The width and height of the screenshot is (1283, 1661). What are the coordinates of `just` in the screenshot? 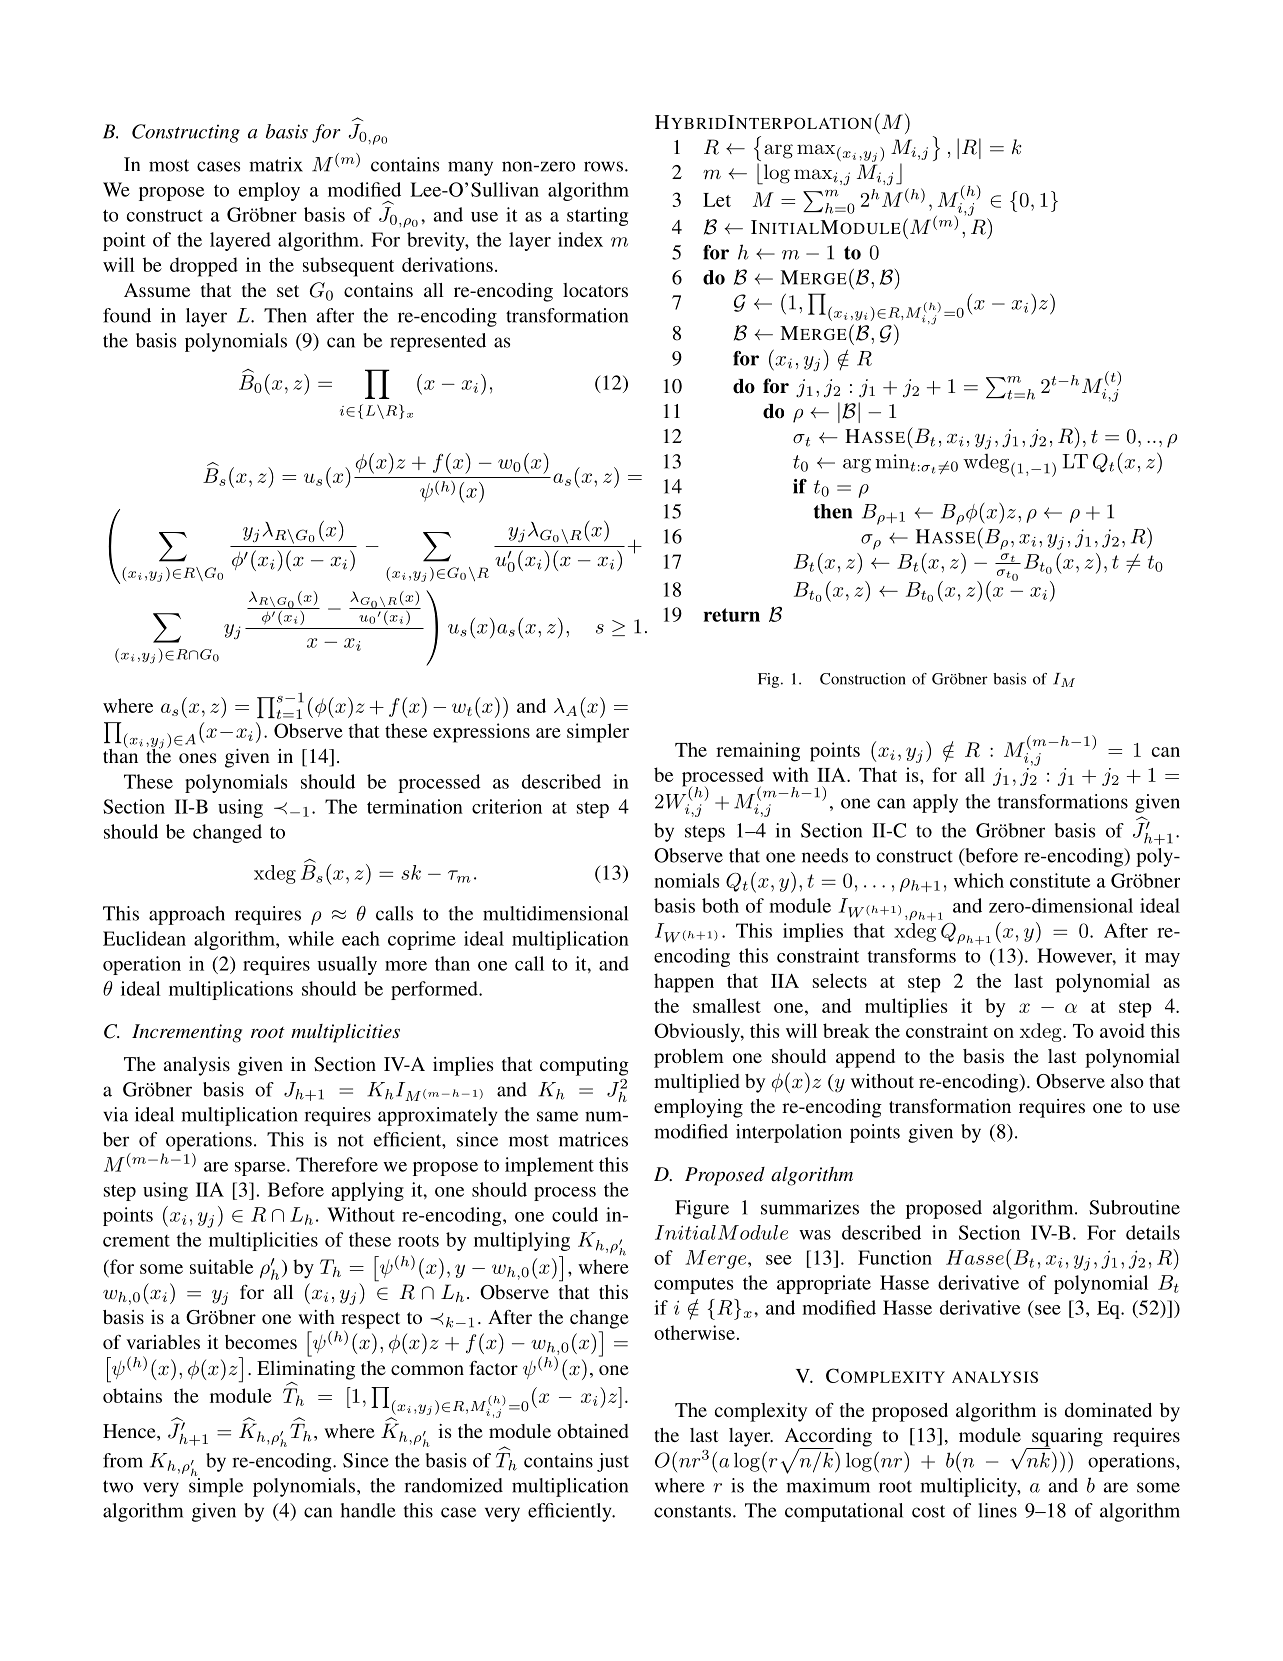 It's located at (613, 1462).
